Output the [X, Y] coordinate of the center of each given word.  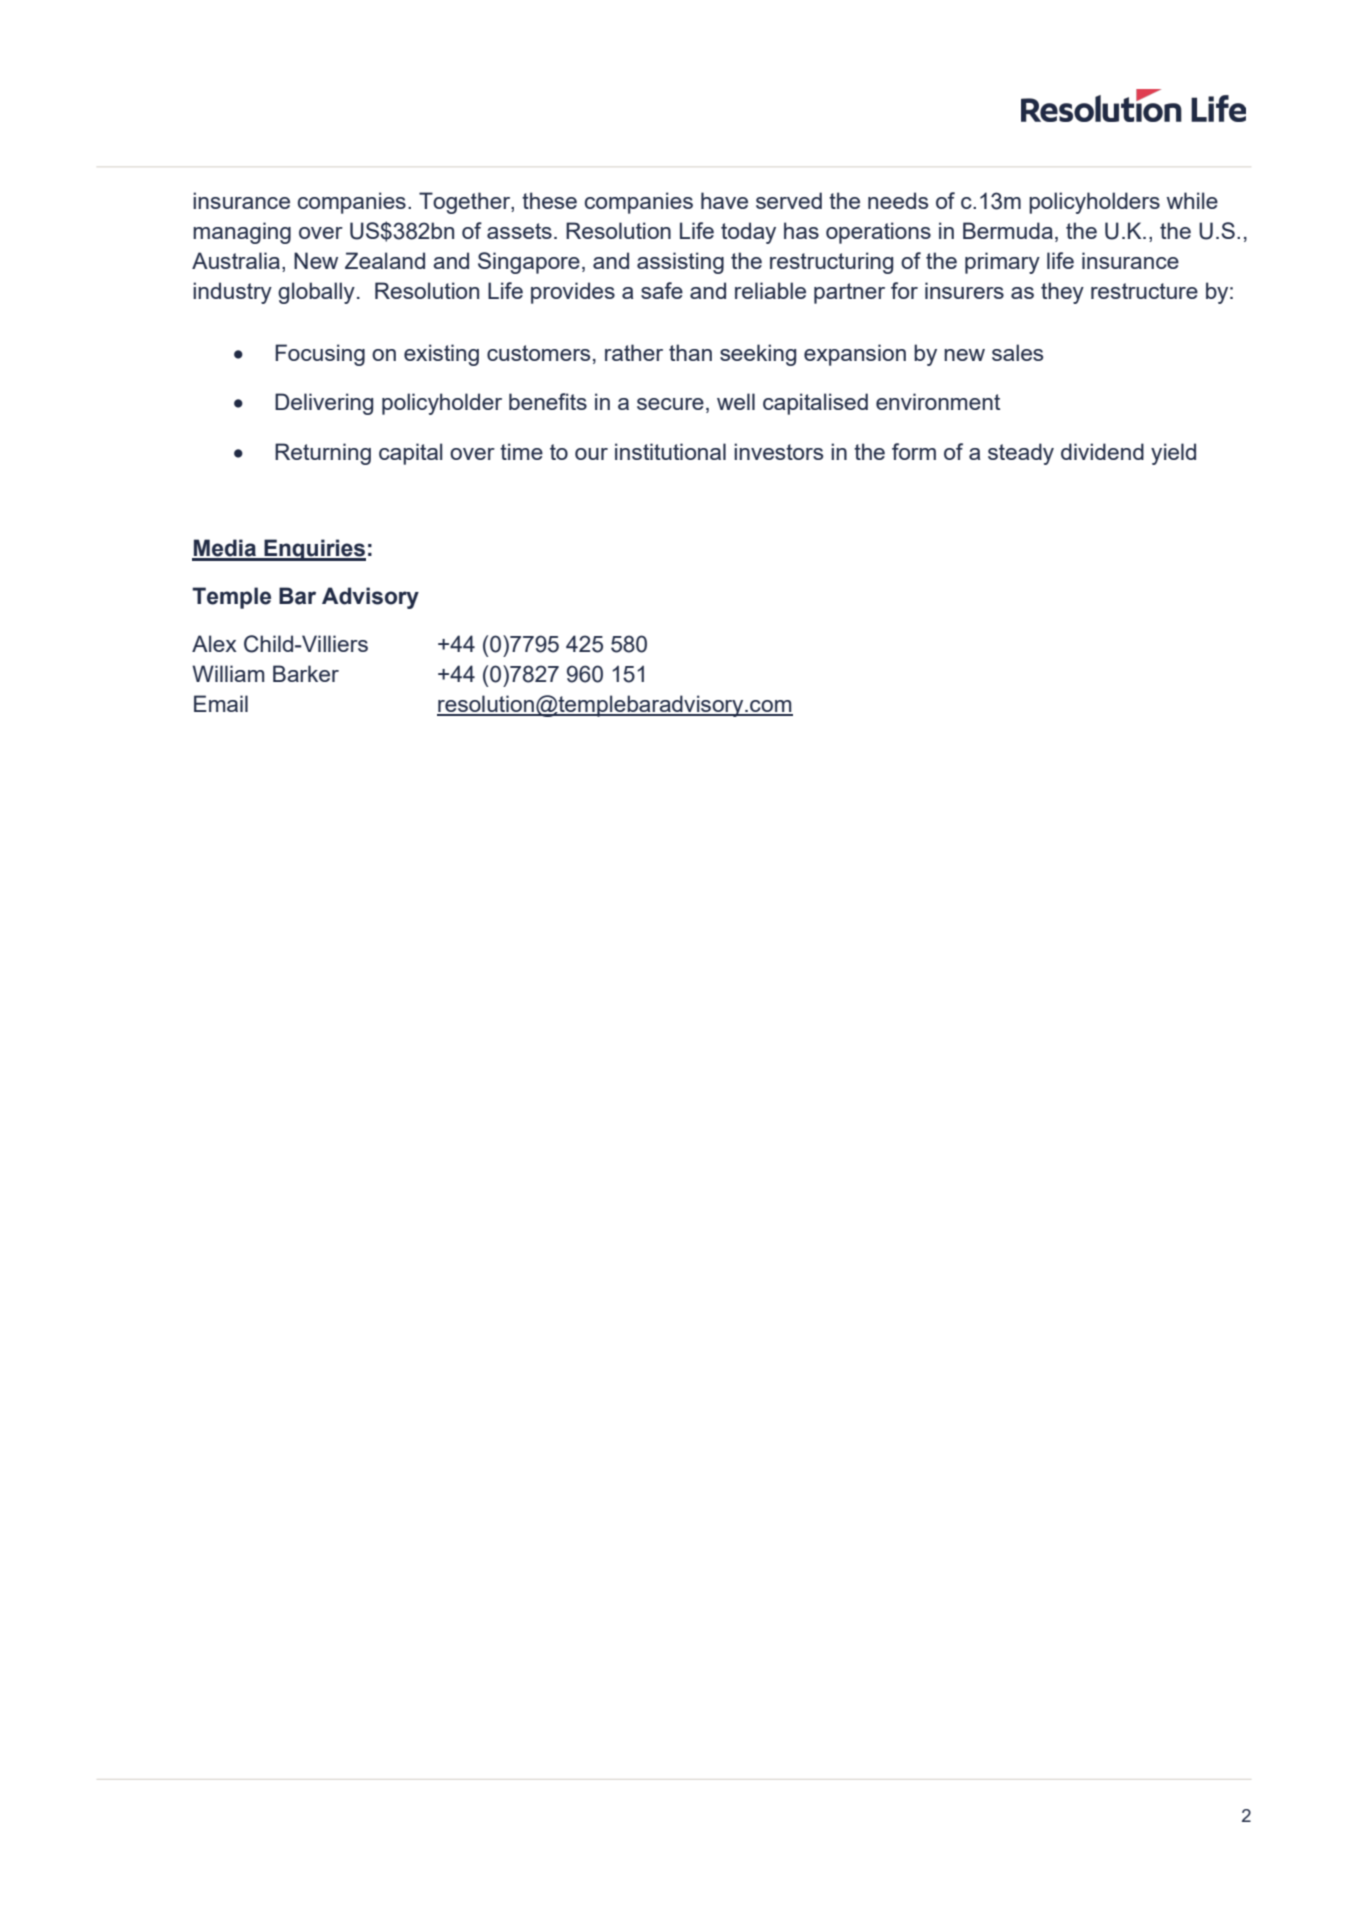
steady [1021, 454]
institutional [670, 451]
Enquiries [314, 550]
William [228, 673]
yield [1173, 454]
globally [316, 293]
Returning [323, 454]
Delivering [324, 404]
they [1062, 293]
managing [242, 233]
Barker [306, 673]
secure [670, 404]
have [724, 200]
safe [662, 290]
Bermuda [1008, 230]
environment [938, 401]
